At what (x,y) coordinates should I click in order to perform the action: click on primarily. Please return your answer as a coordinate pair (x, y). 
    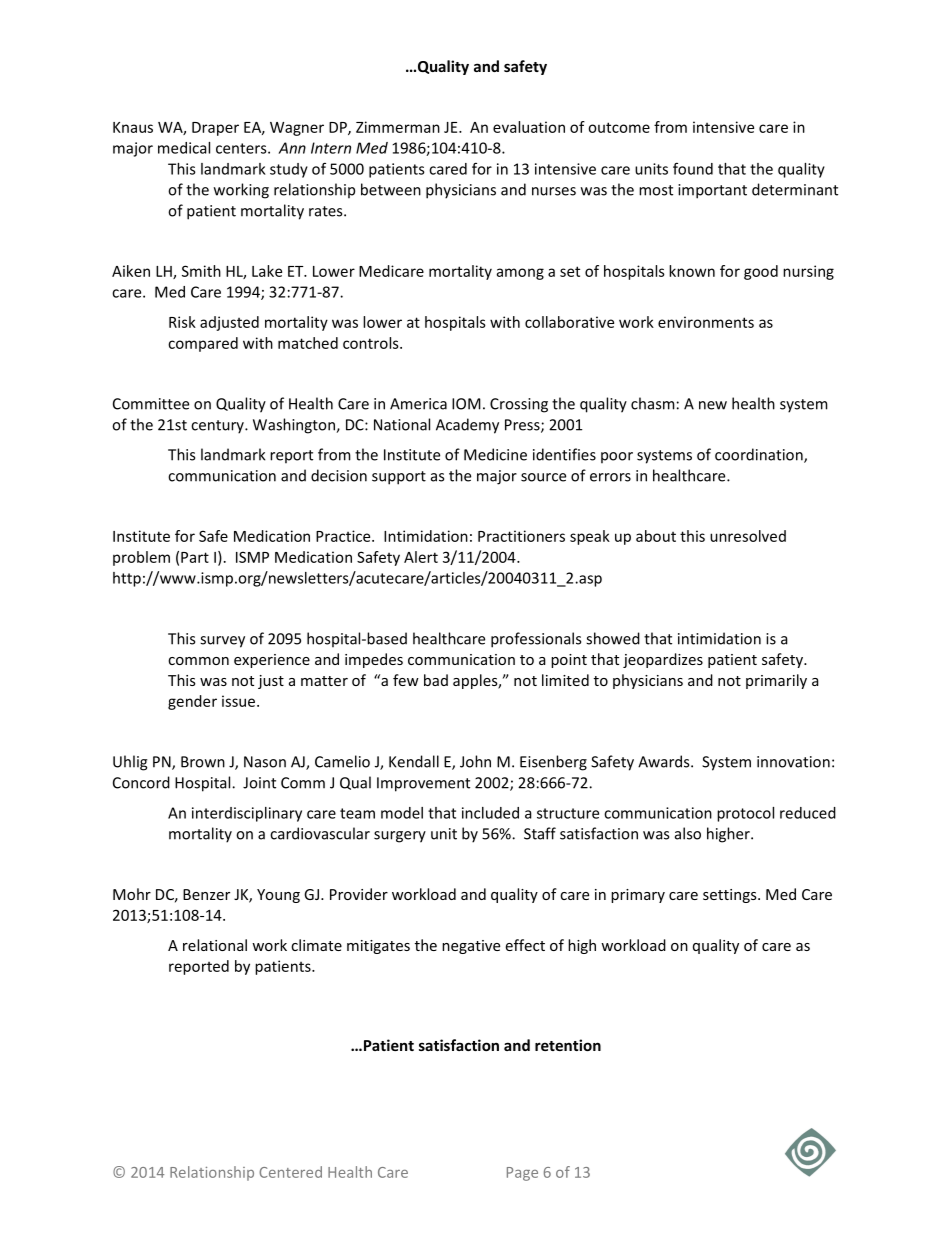
    Looking at the image, I should click on (776, 681).
